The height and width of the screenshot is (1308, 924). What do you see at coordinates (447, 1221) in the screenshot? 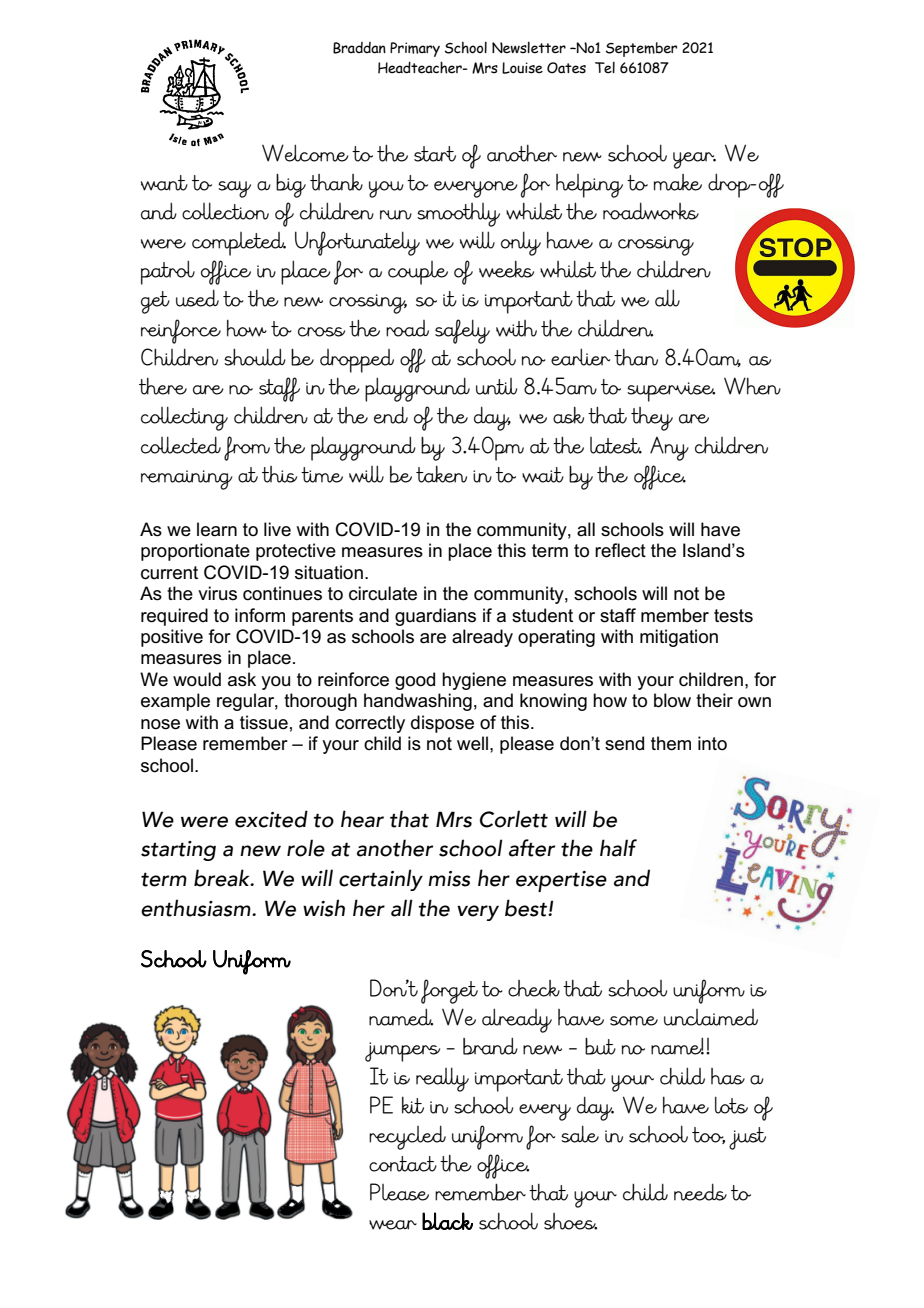
I see `black` at bounding box center [447, 1221].
